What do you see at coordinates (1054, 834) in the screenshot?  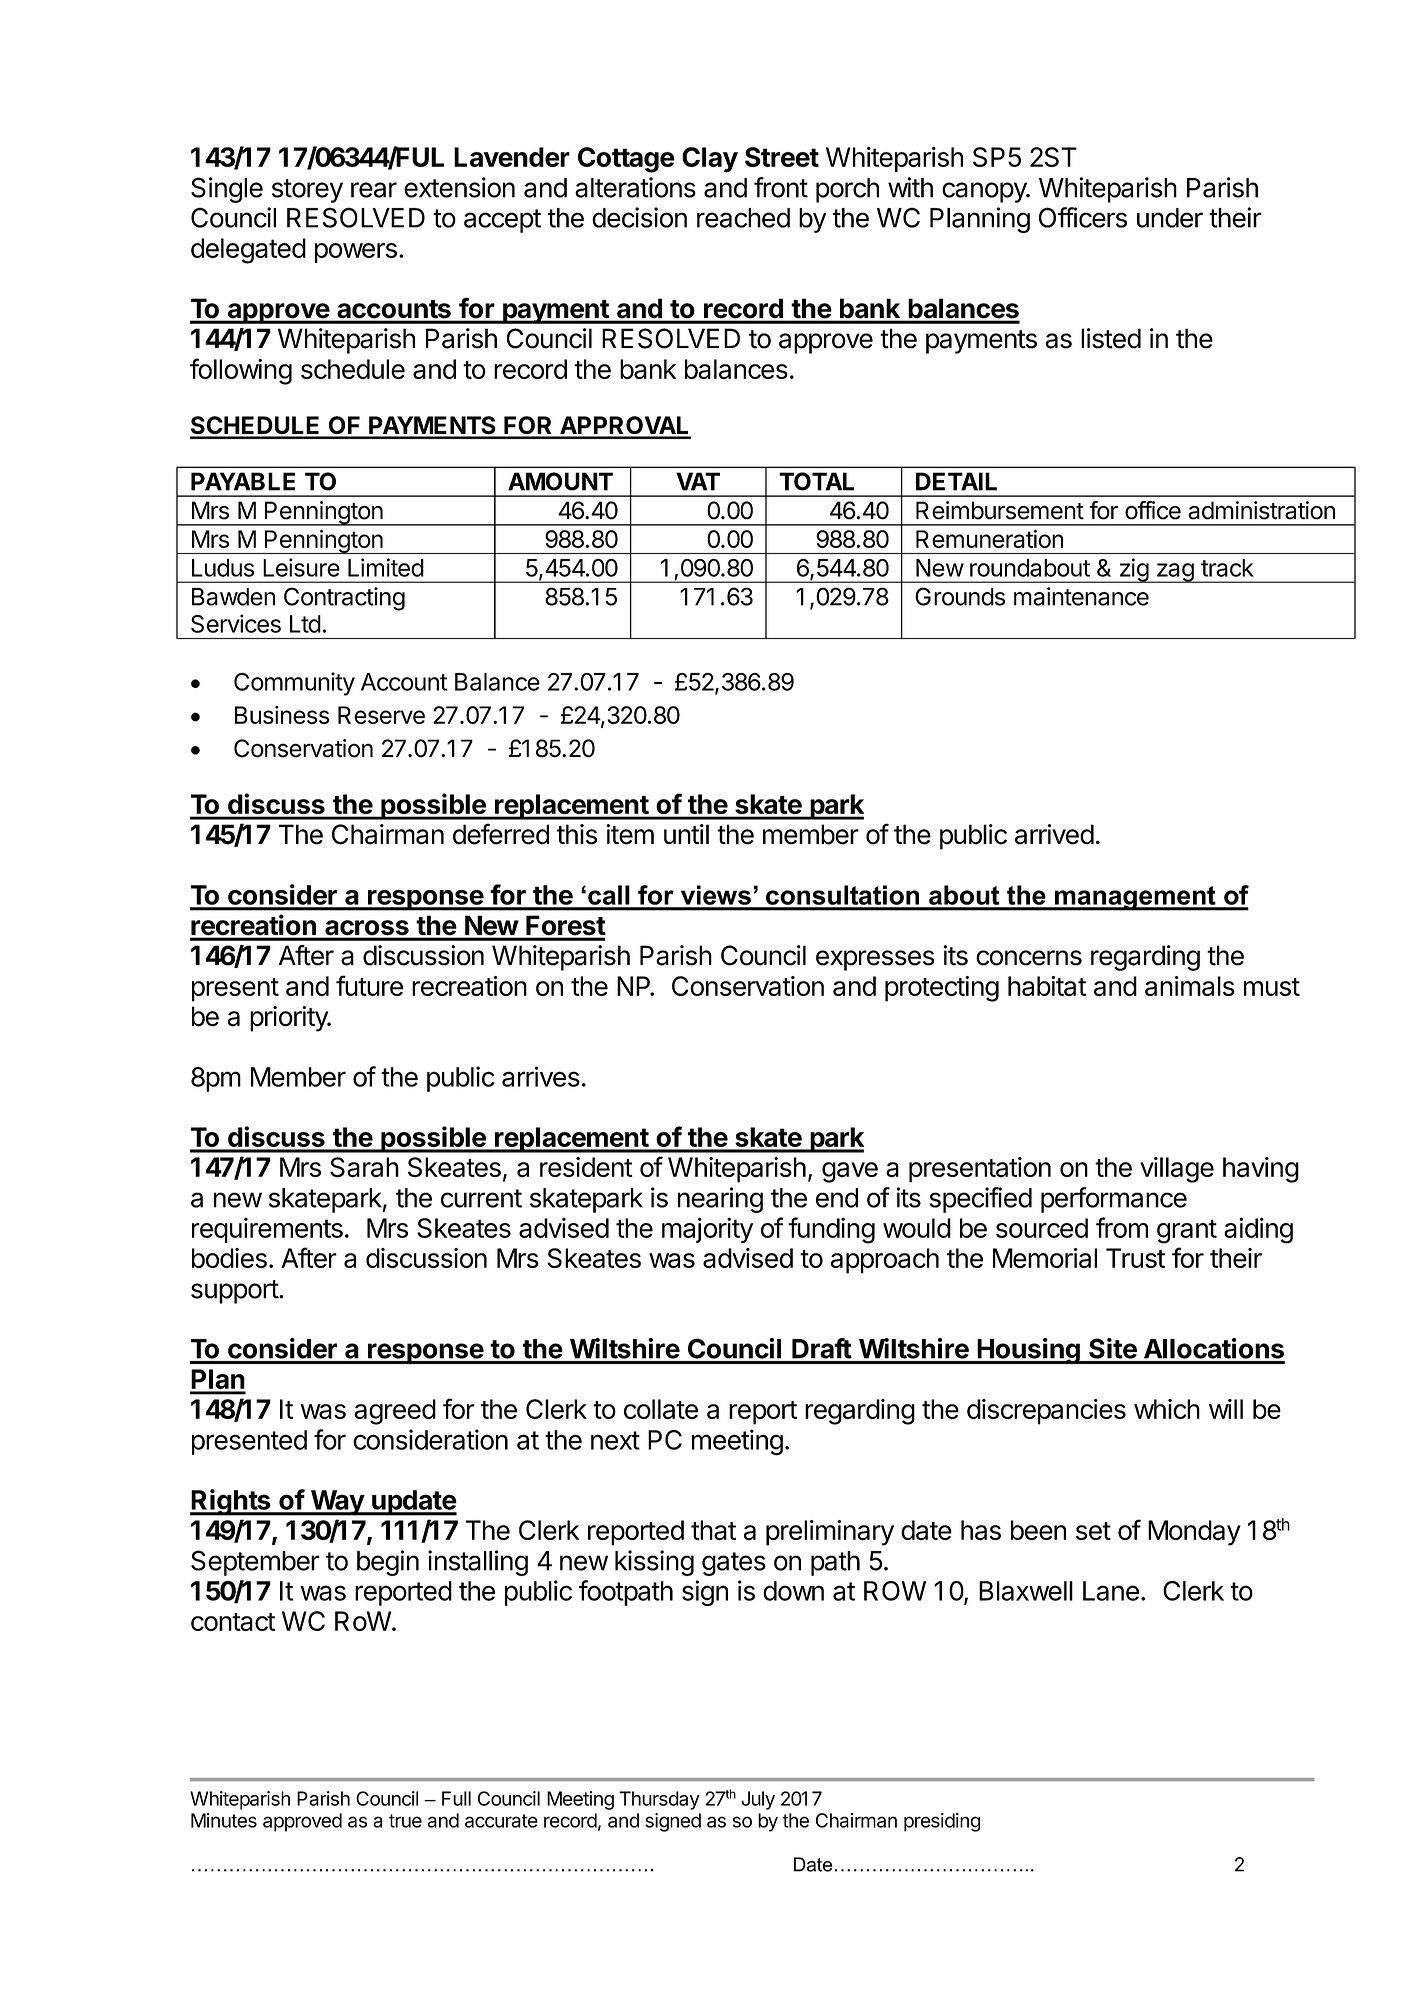 I see `arrived` at bounding box center [1054, 834].
